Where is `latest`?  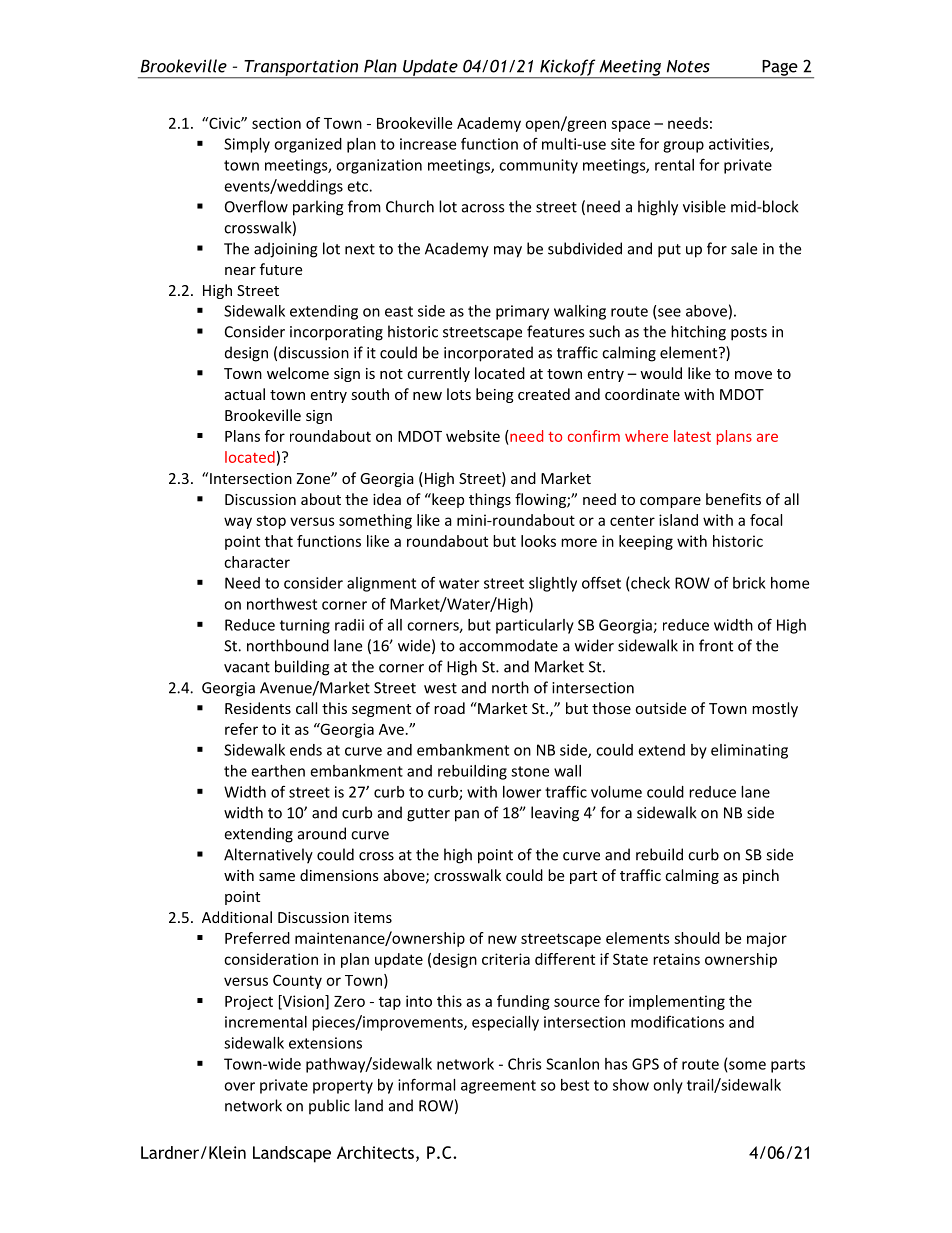
latest is located at coordinates (692, 436).
